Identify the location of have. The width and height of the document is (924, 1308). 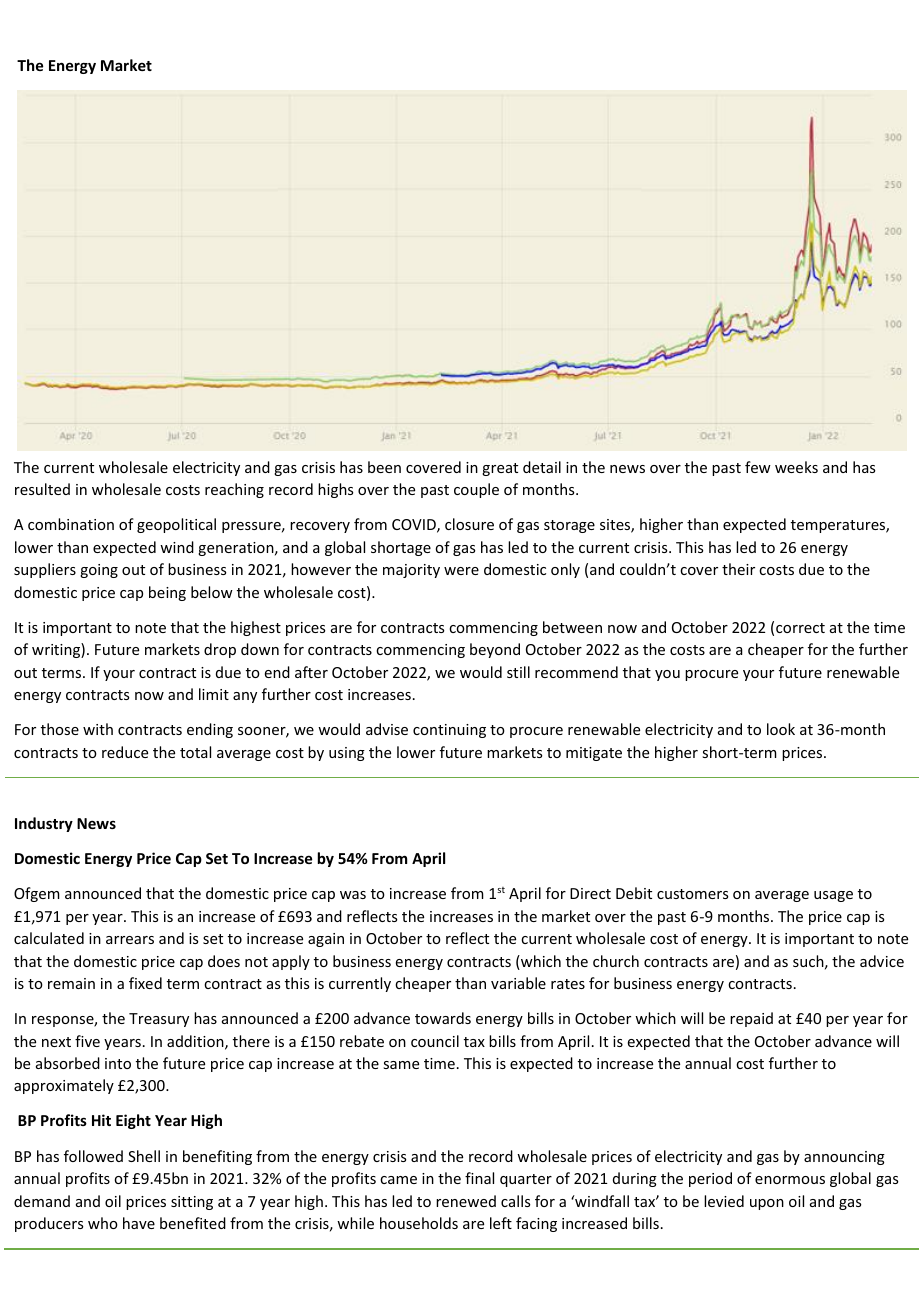
(139, 1223).
